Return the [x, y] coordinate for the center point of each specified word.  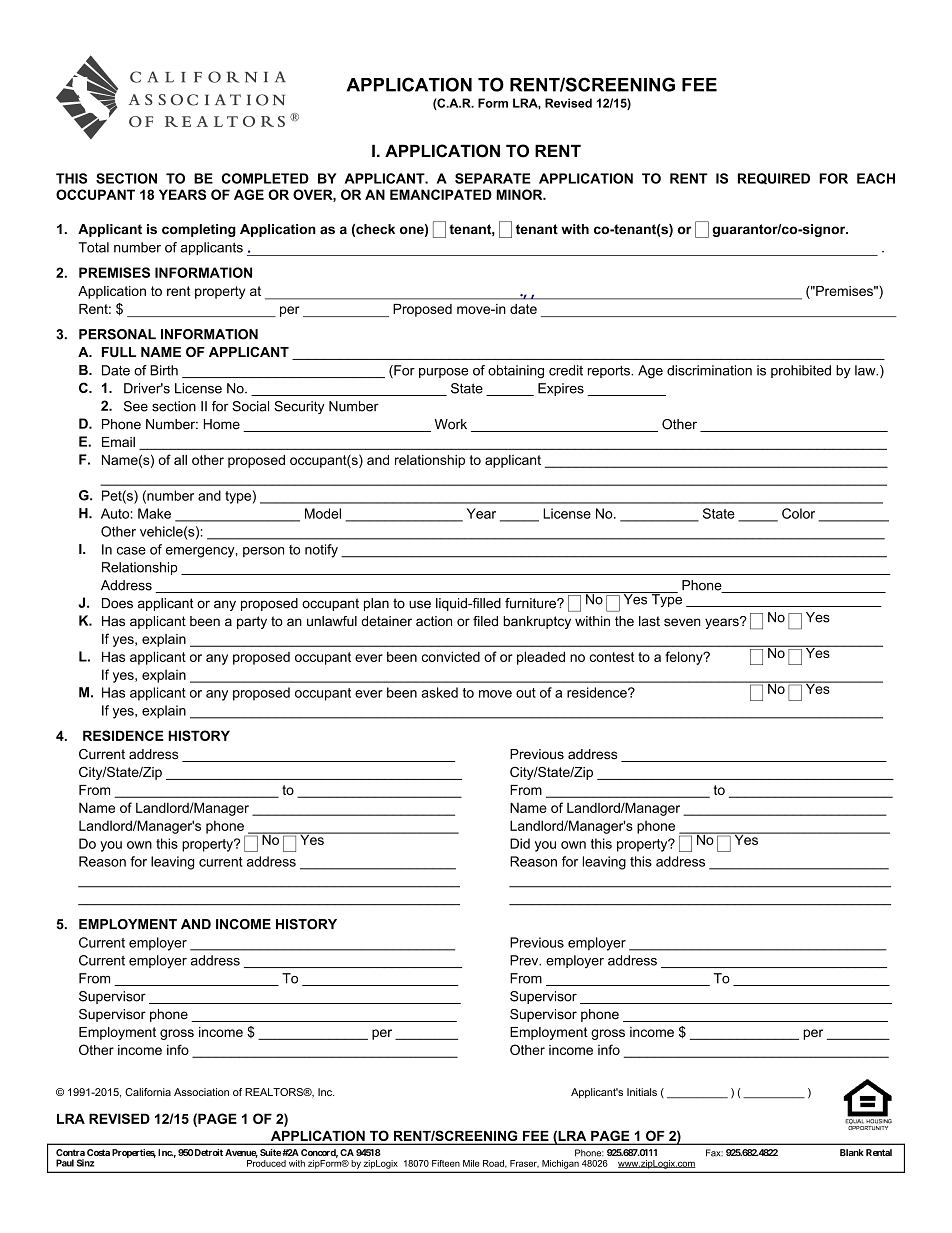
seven [682, 622]
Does [117, 603]
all [180, 460]
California [148, 1092]
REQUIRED [774, 179]
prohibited [801, 371]
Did [520, 843]
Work [451, 424]
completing [199, 230]
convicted [451, 656]
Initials [642, 1092]
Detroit [208, 1152]
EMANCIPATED [441, 194]
